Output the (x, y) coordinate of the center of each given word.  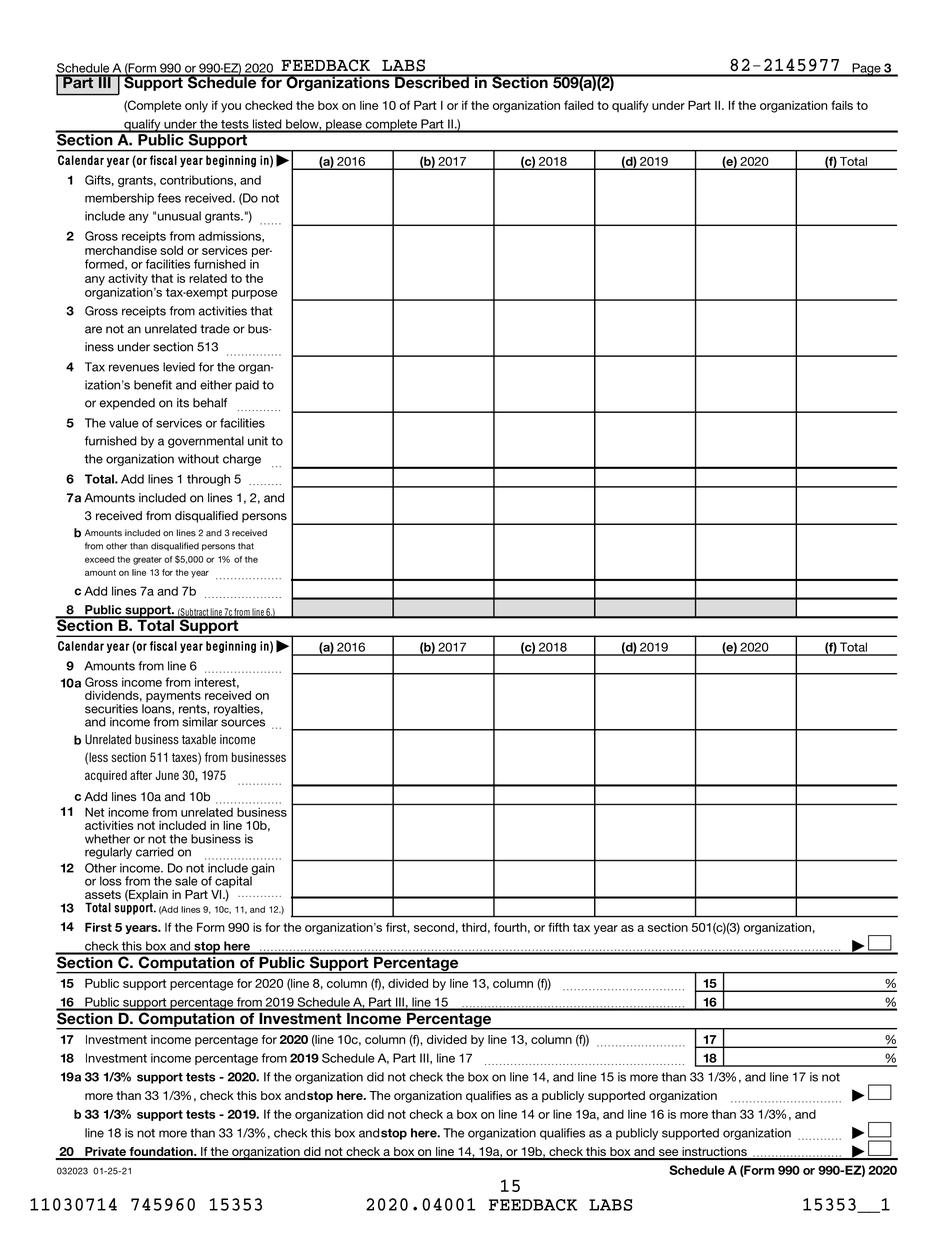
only (196, 107)
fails (842, 105)
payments (173, 698)
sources (243, 723)
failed (579, 105)
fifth (558, 927)
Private (105, 1153)
